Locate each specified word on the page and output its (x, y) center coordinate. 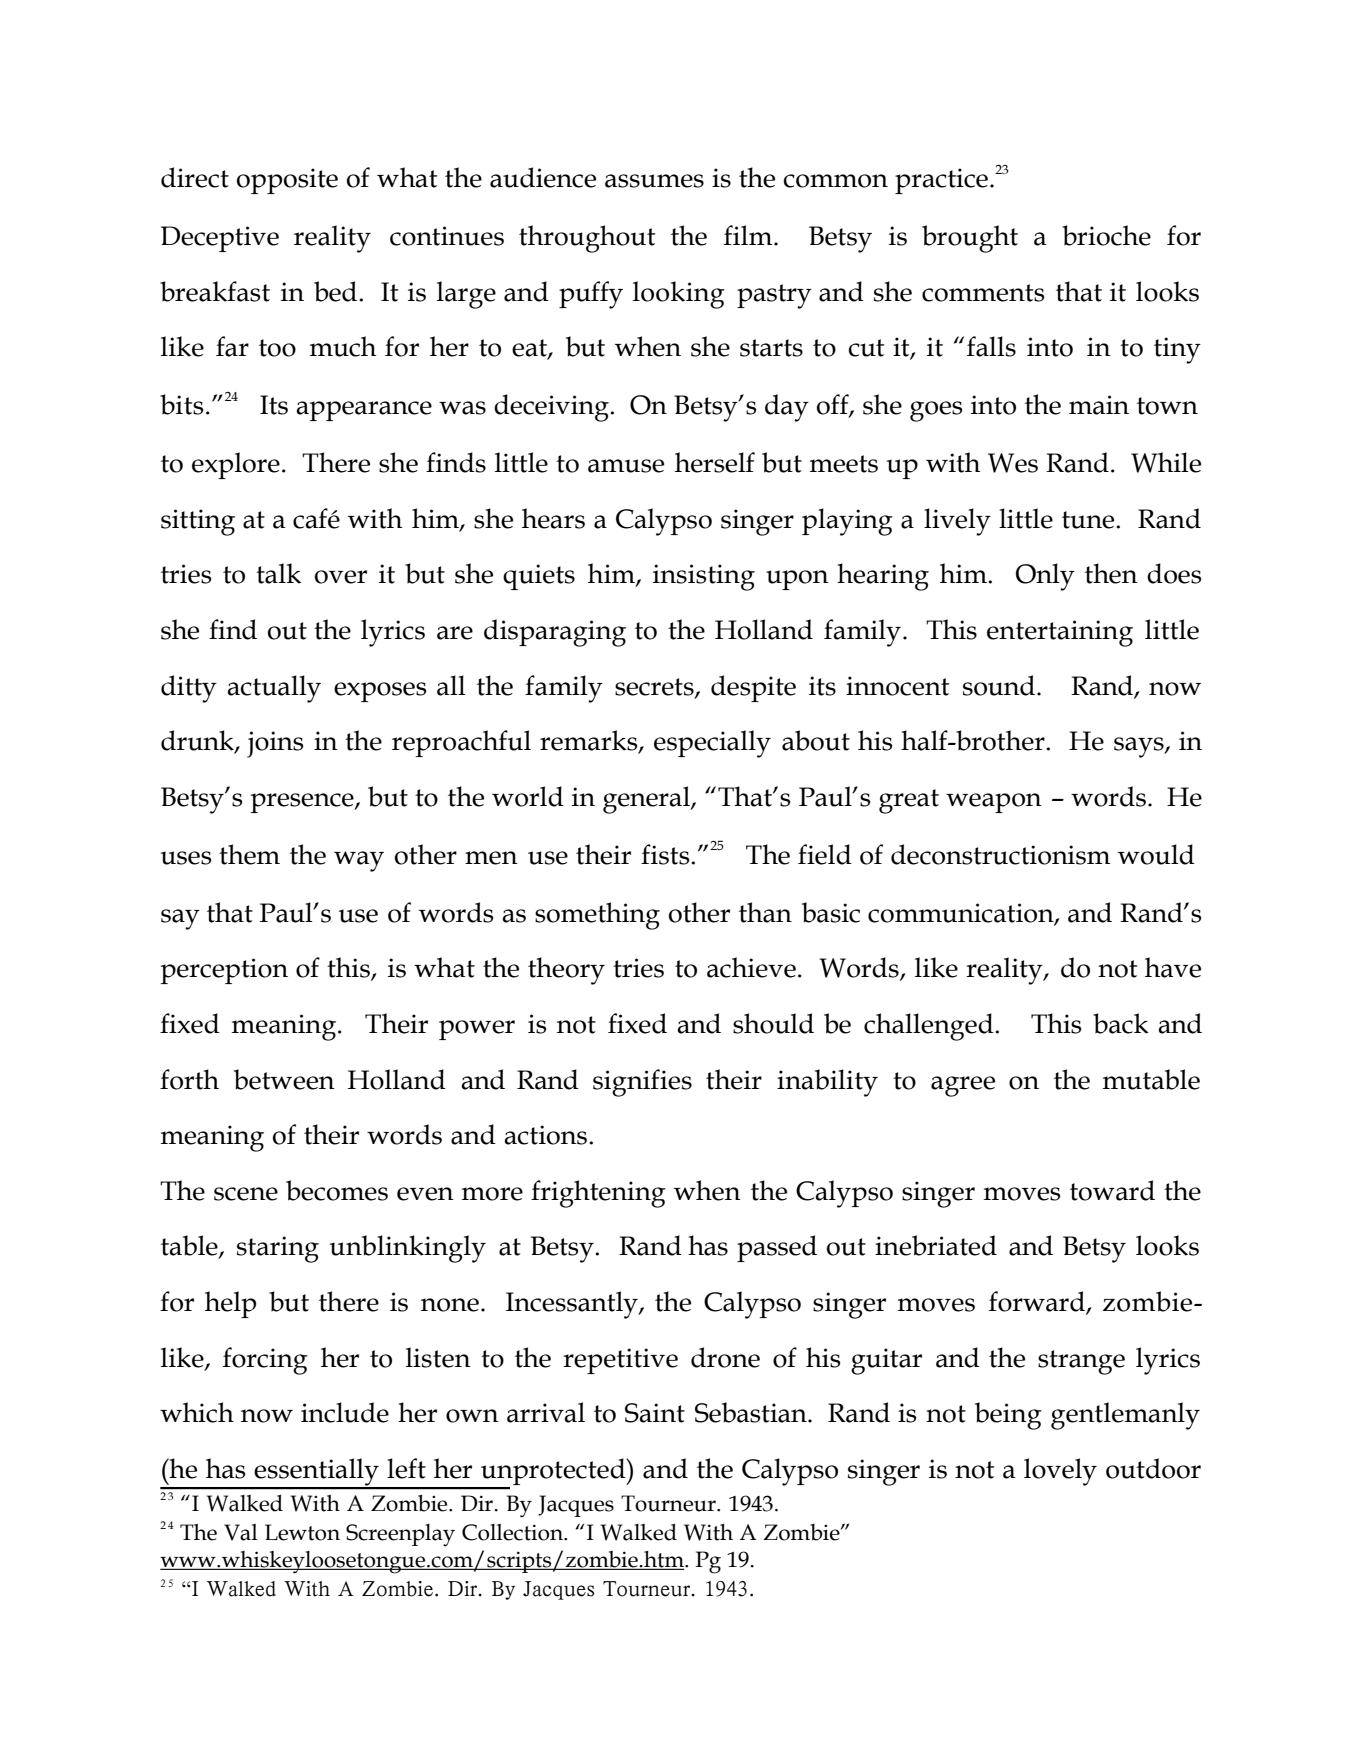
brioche (1106, 235)
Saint (655, 1413)
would (1156, 854)
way (359, 861)
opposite (287, 181)
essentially (316, 1473)
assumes (654, 181)
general (647, 800)
